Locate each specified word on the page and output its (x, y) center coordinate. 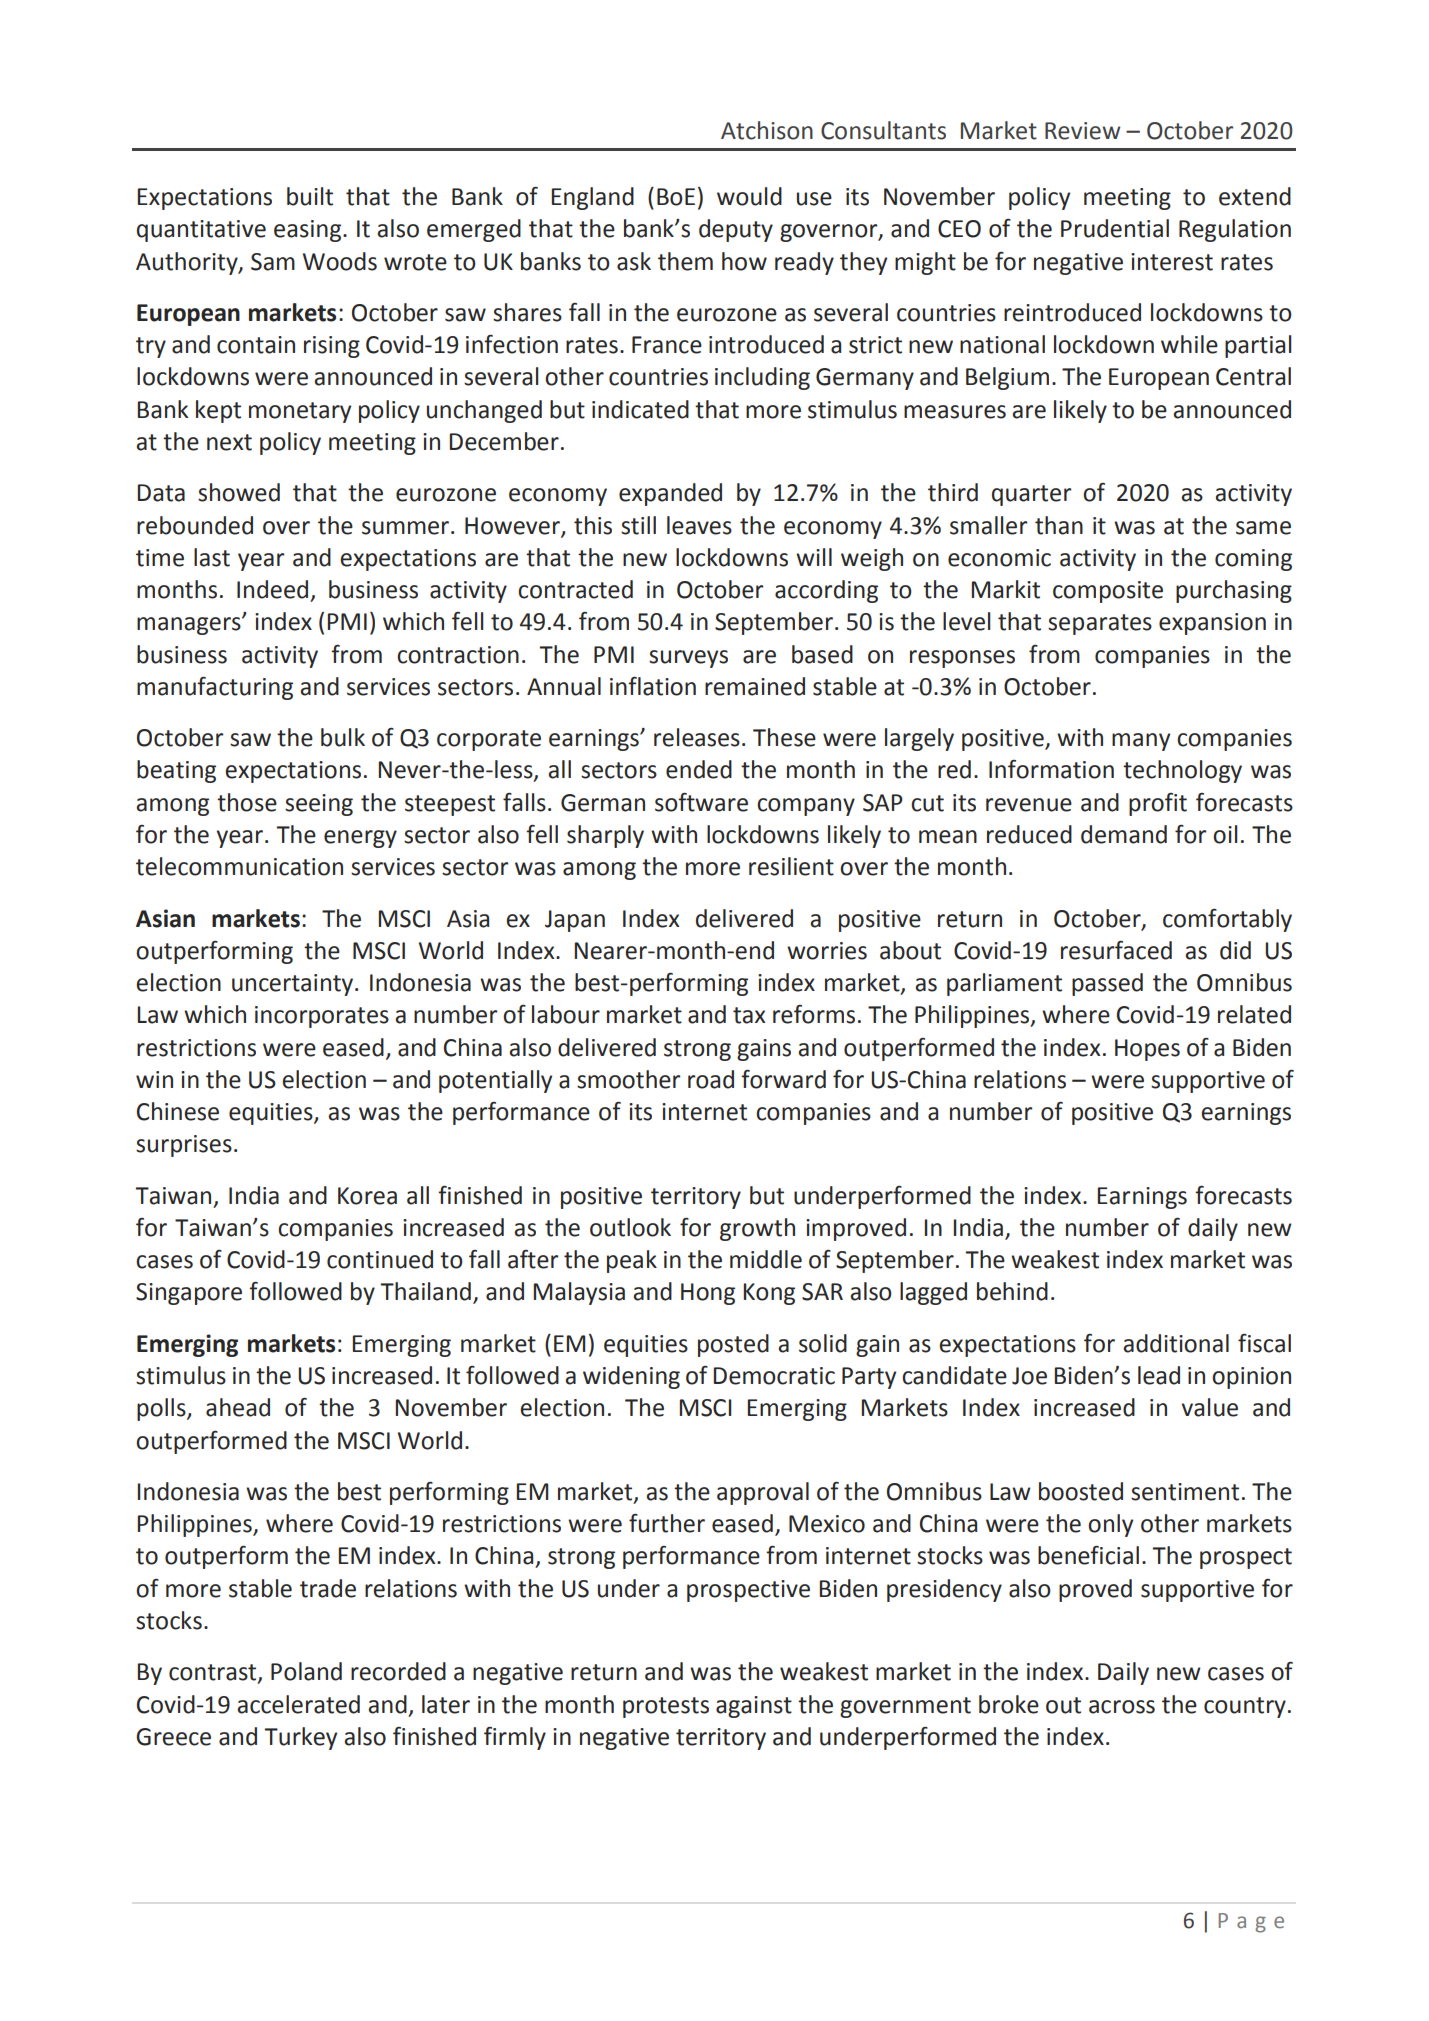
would (749, 196)
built (310, 196)
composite (1108, 592)
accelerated (298, 1704)
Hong (708, 1294)
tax (749, 1015)
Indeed (272, 589)
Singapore (189, 1294)
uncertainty (294, 985)
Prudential (1115, 228)
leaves (699, 525)
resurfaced (1116, 950)
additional (1176, 1343)
